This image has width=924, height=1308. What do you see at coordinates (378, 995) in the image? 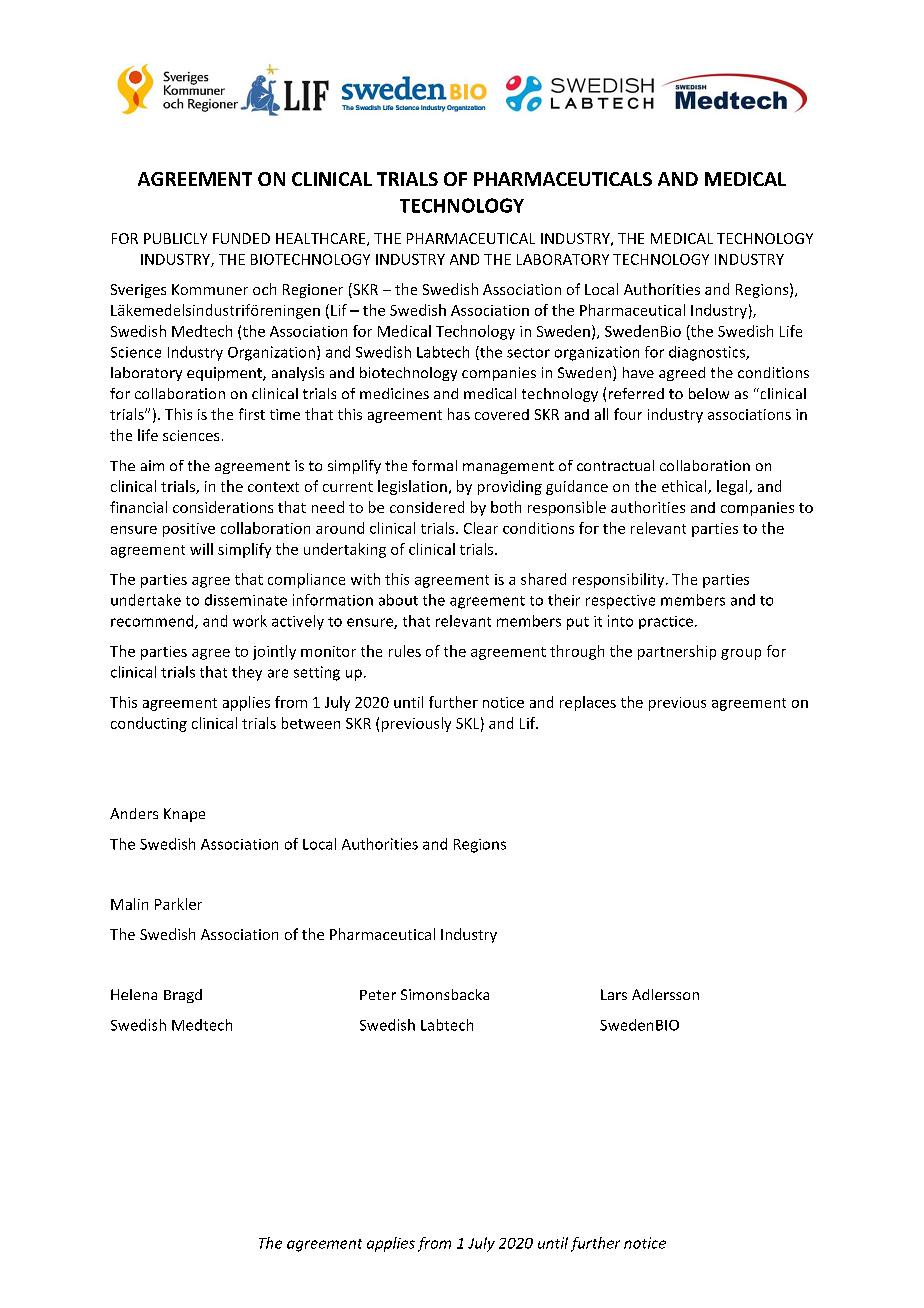
I see `Peter` at bounding box center [378, 995].
